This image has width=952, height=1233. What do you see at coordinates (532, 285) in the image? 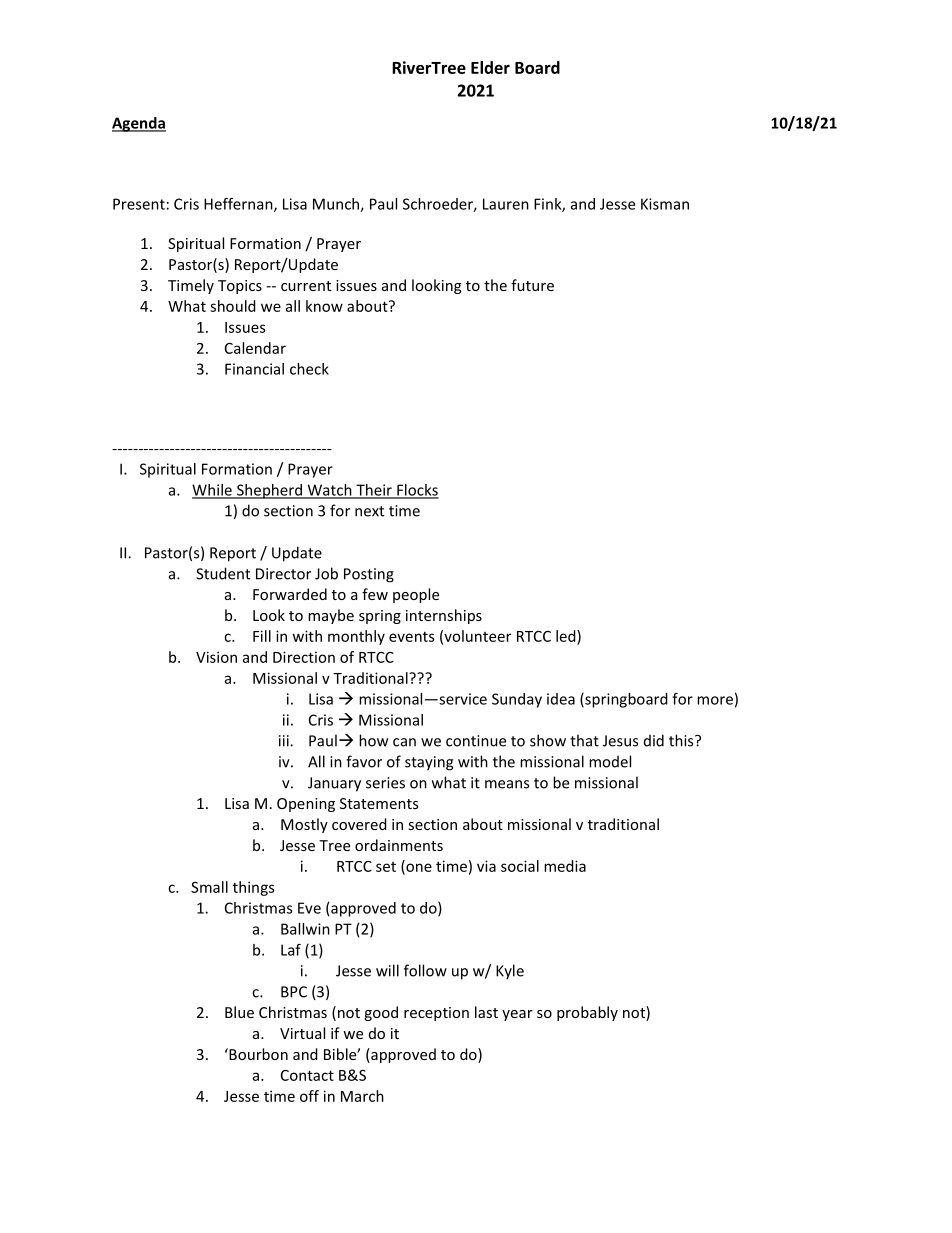
I see `future` at bounding box center [532, 285].
